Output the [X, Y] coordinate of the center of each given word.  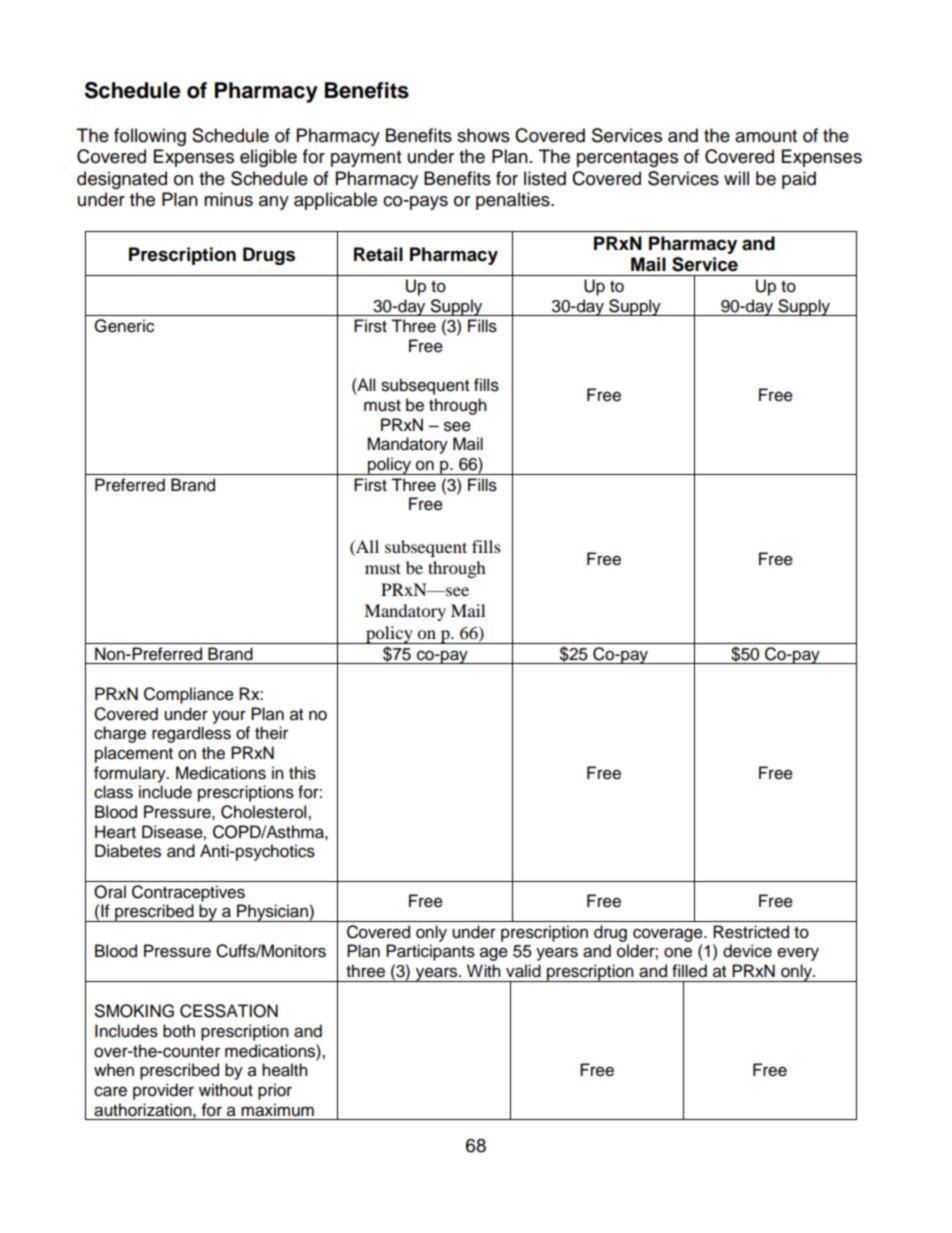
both [179, 1031]
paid [799, 180]
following [150, 137]
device [747, 951]
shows [483, 135]
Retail [378, 254]
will [736, 178]
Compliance [189, 695]
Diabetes [128, 851]
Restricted [751, 932]
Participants [430, 952]
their [271, 733]
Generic [124, 326]
